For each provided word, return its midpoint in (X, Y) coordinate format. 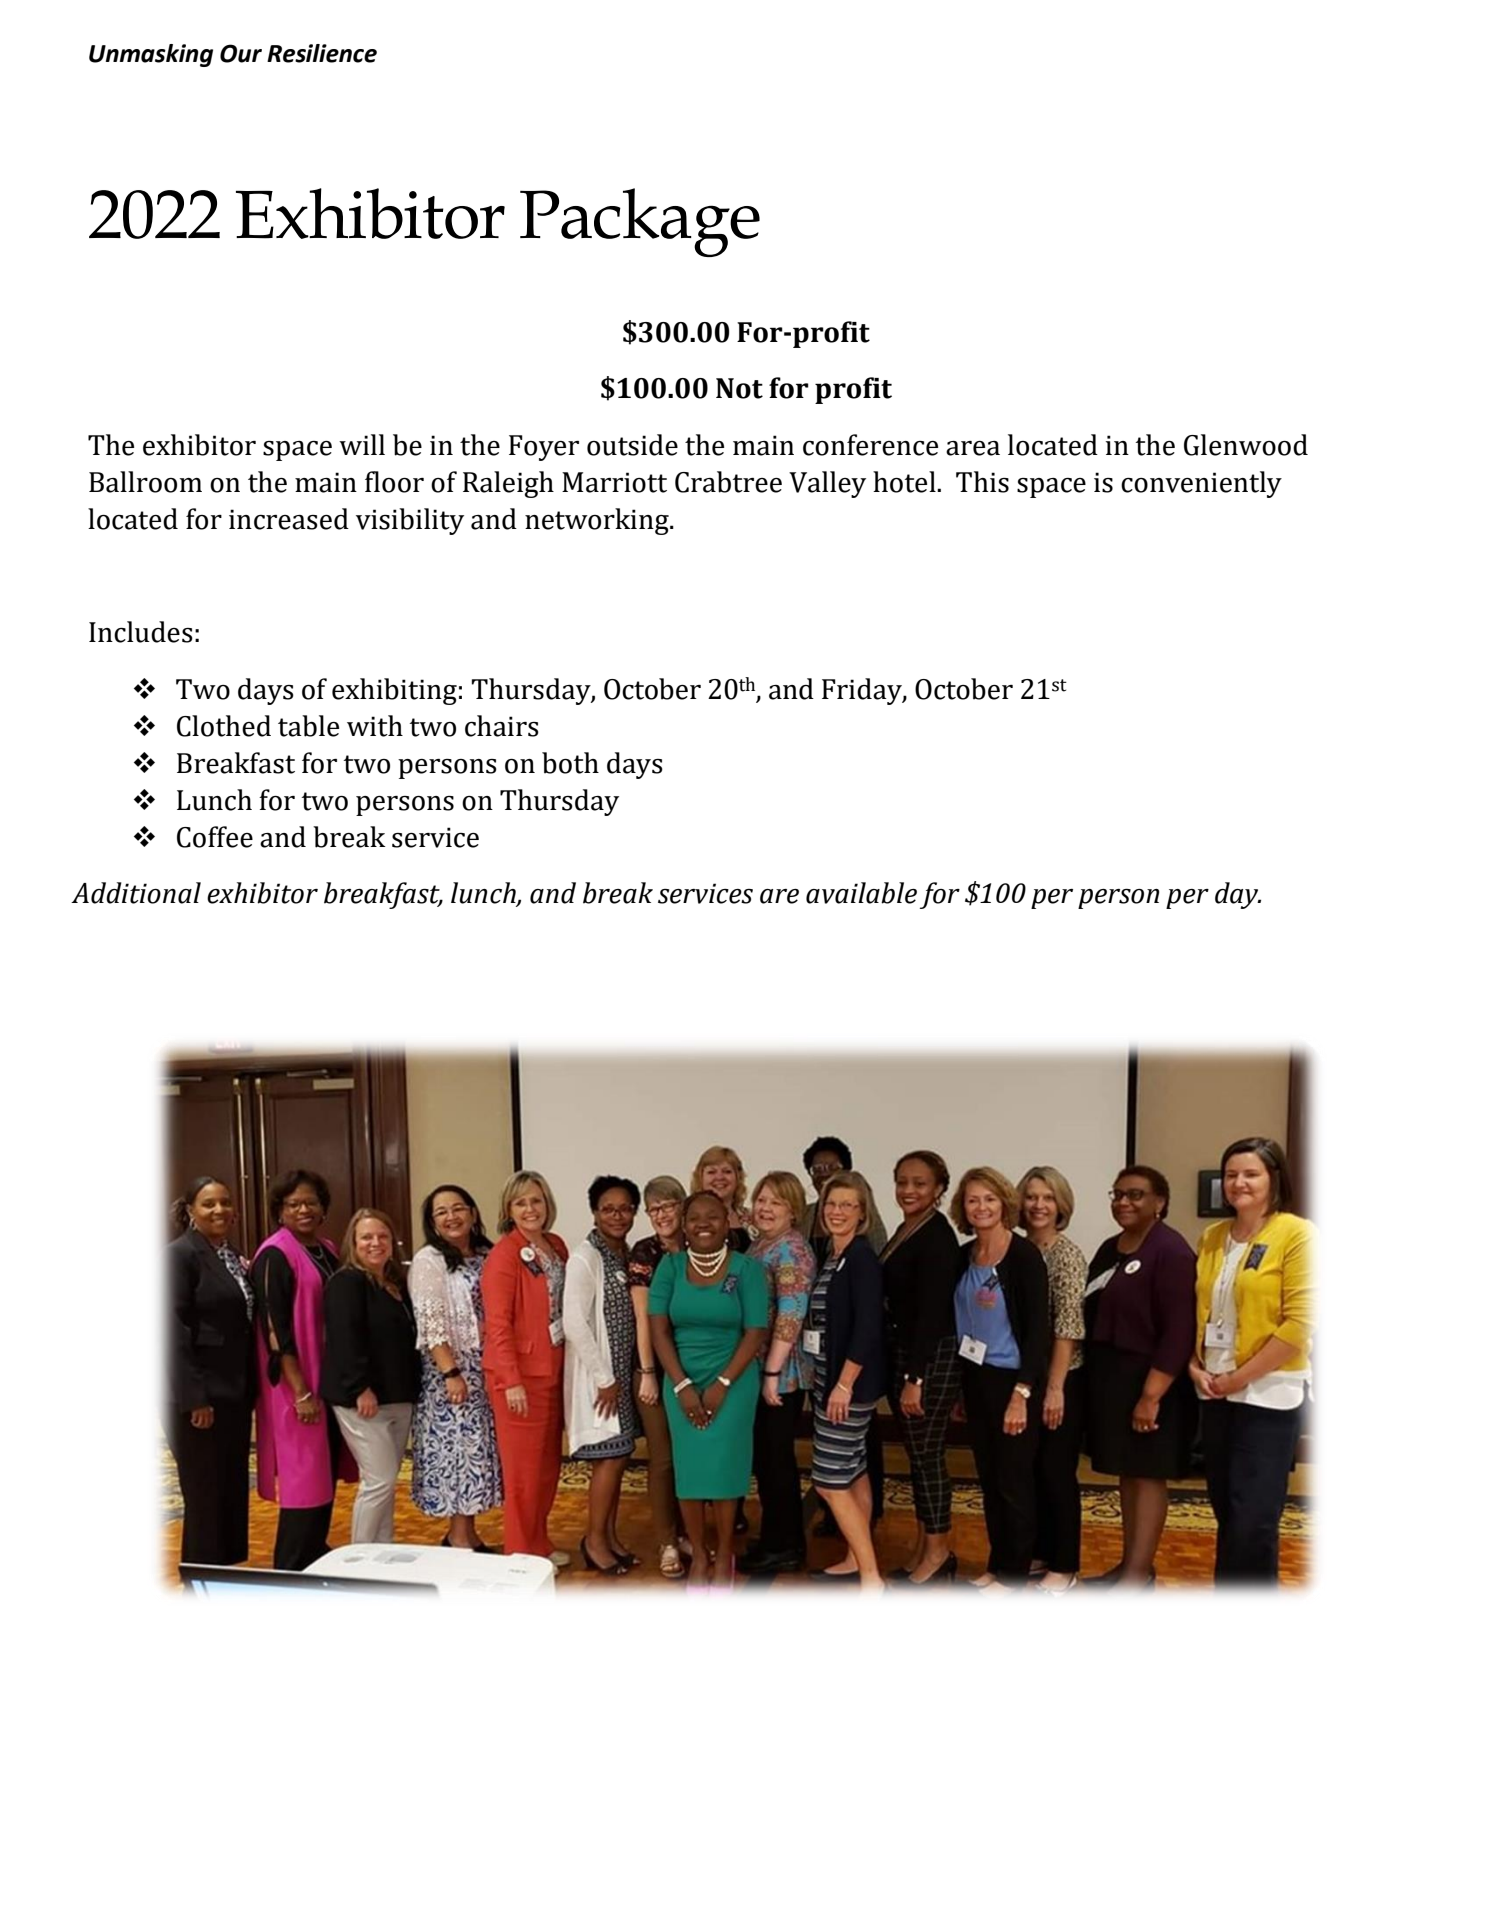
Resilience (322, 53)
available (861, 893)
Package (640, 222)
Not (739, 388)
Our (241, 53)
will (362, 444)
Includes (141, 632)
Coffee (215, 837)
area (973, 448)
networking (598, 521)
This (982, 482)
